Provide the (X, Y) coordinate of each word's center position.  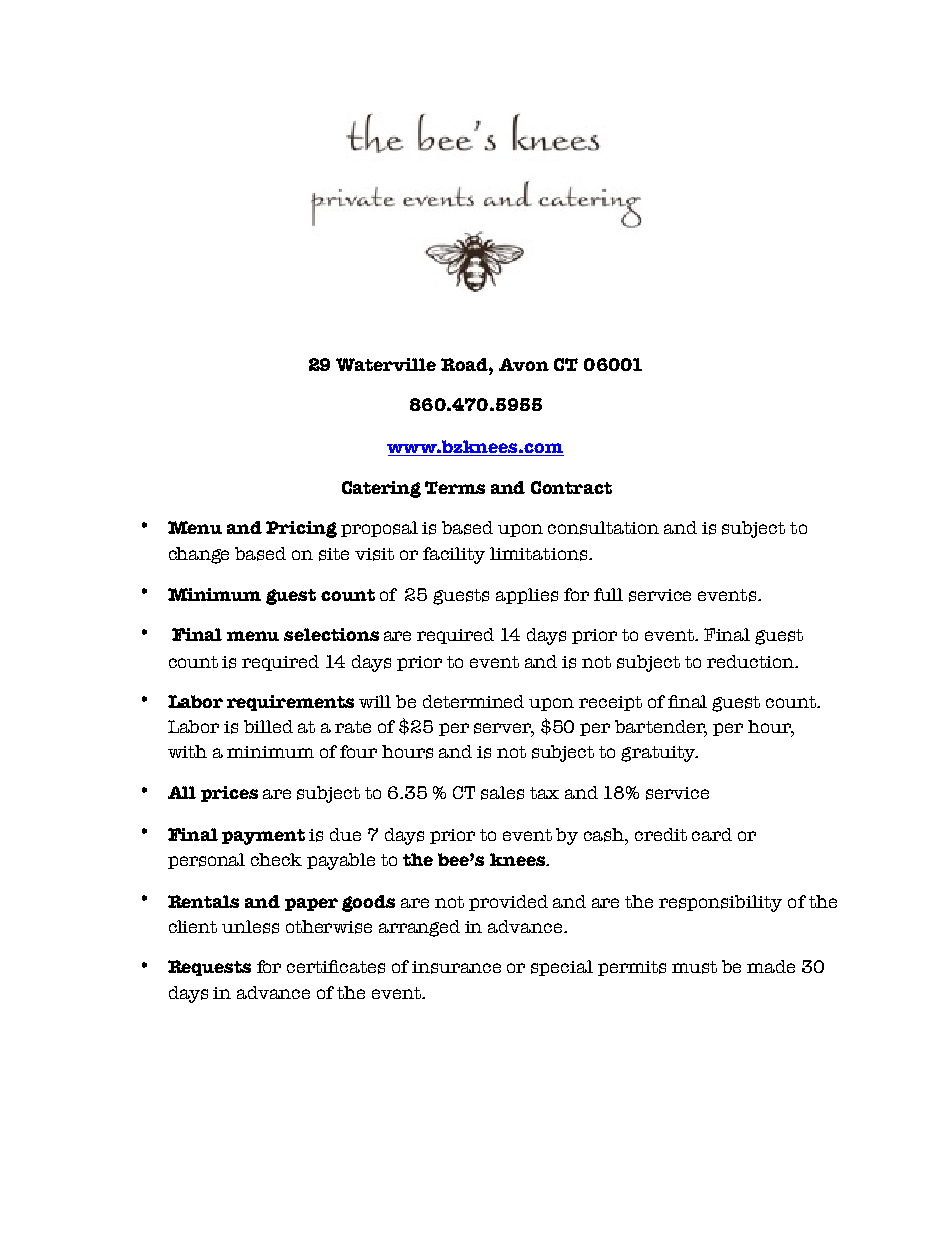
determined (473, 701)
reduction (751, 661)
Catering (381, 489)
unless (250, 927)
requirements (290, 703)
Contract (571, 487)
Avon (524, 364)
